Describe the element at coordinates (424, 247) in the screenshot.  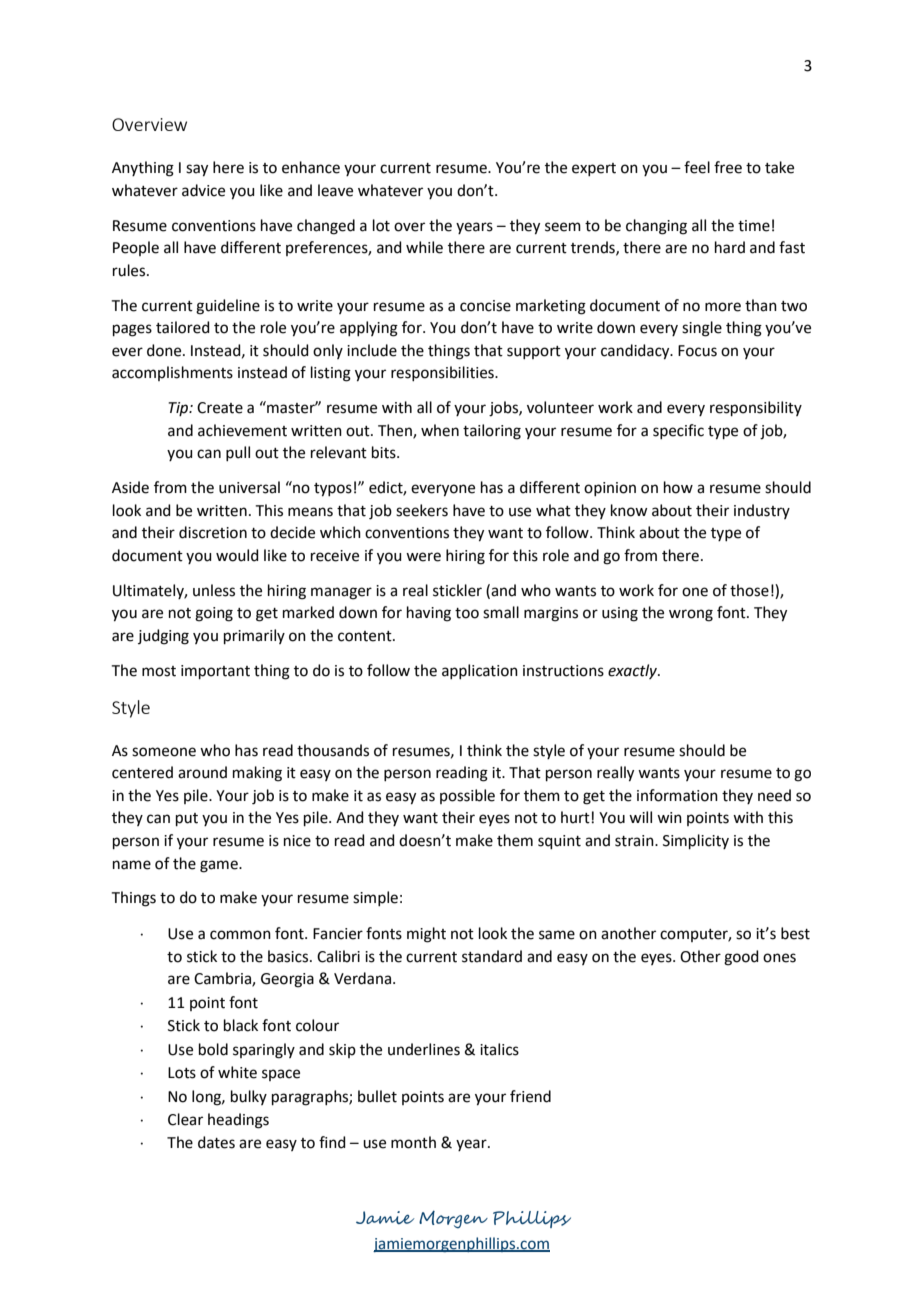
I see `while` at that location.
